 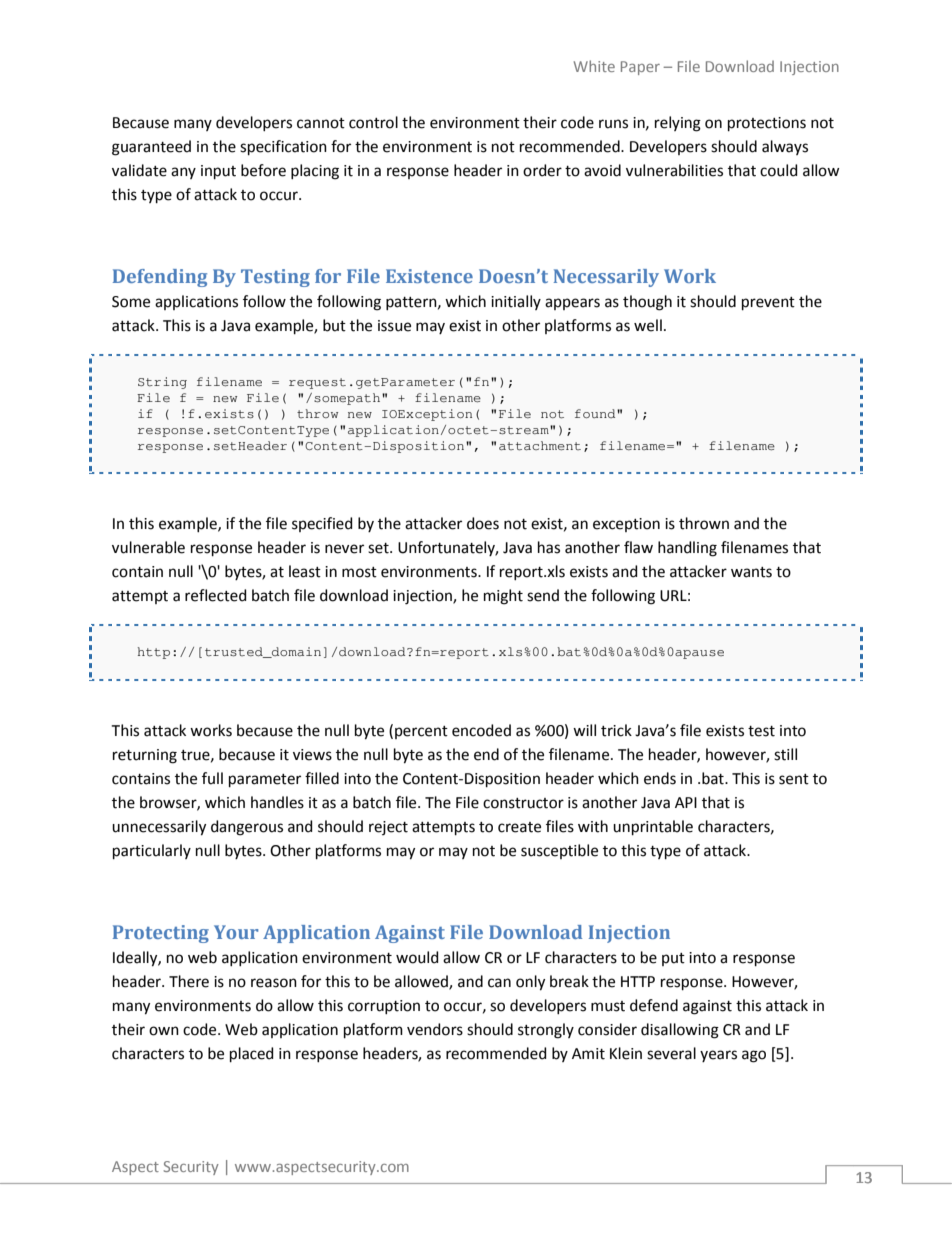 I want to click on vendors, so click(x=435, y=1029).
